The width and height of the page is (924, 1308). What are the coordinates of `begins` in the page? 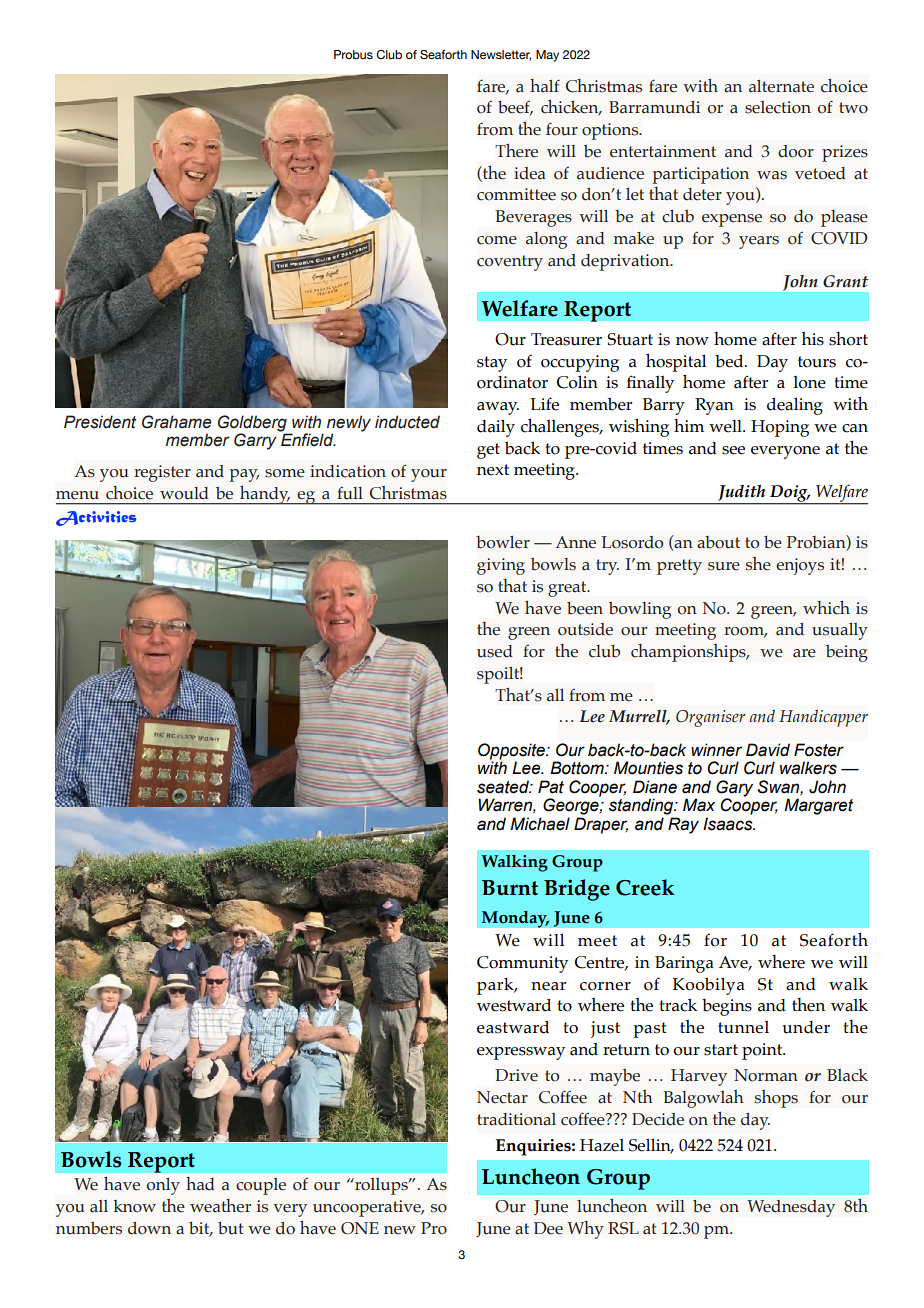 It's located at (727, 1007).
